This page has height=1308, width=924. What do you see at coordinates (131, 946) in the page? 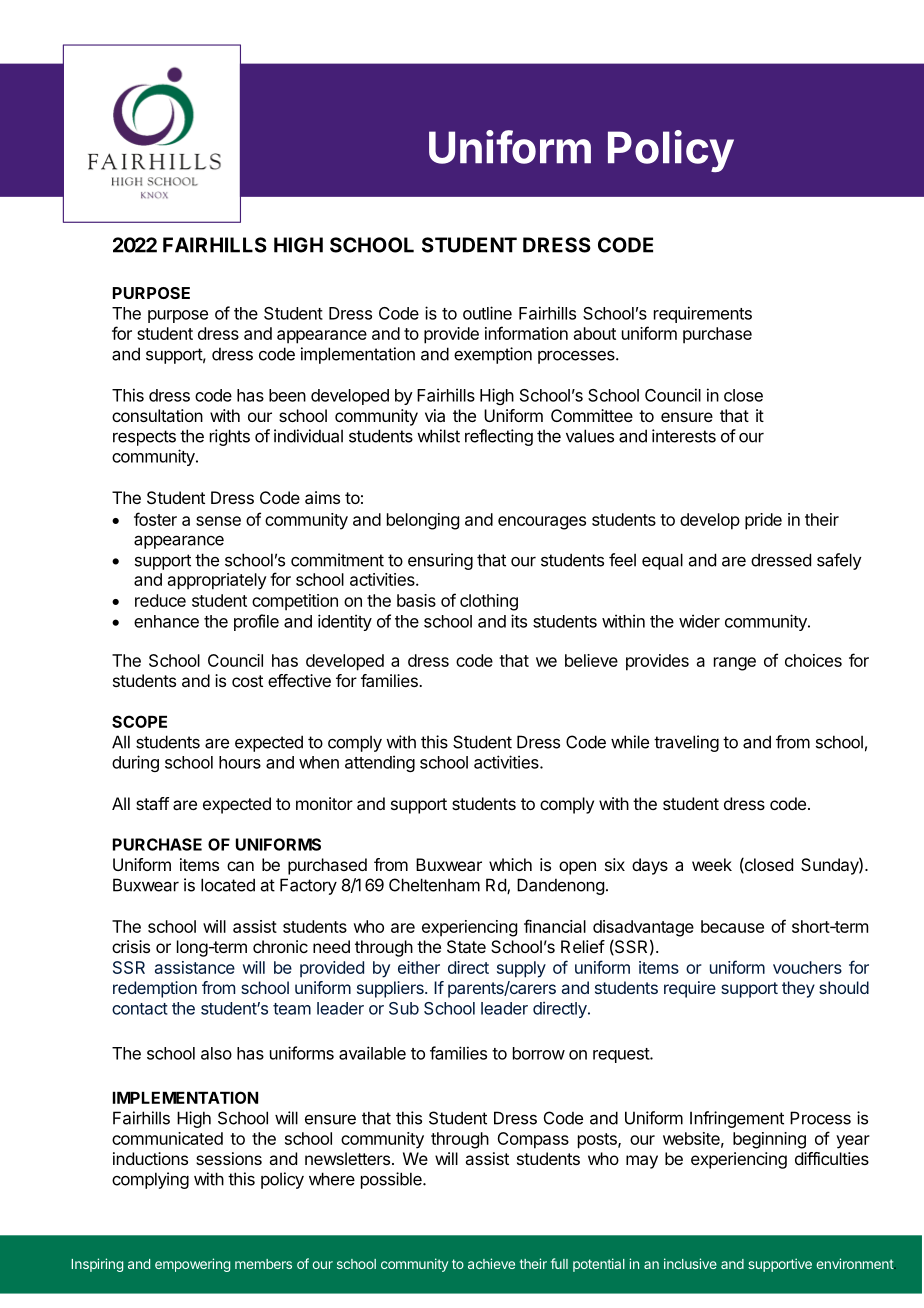
I see `crisis` at bounding box center [131, 946].
